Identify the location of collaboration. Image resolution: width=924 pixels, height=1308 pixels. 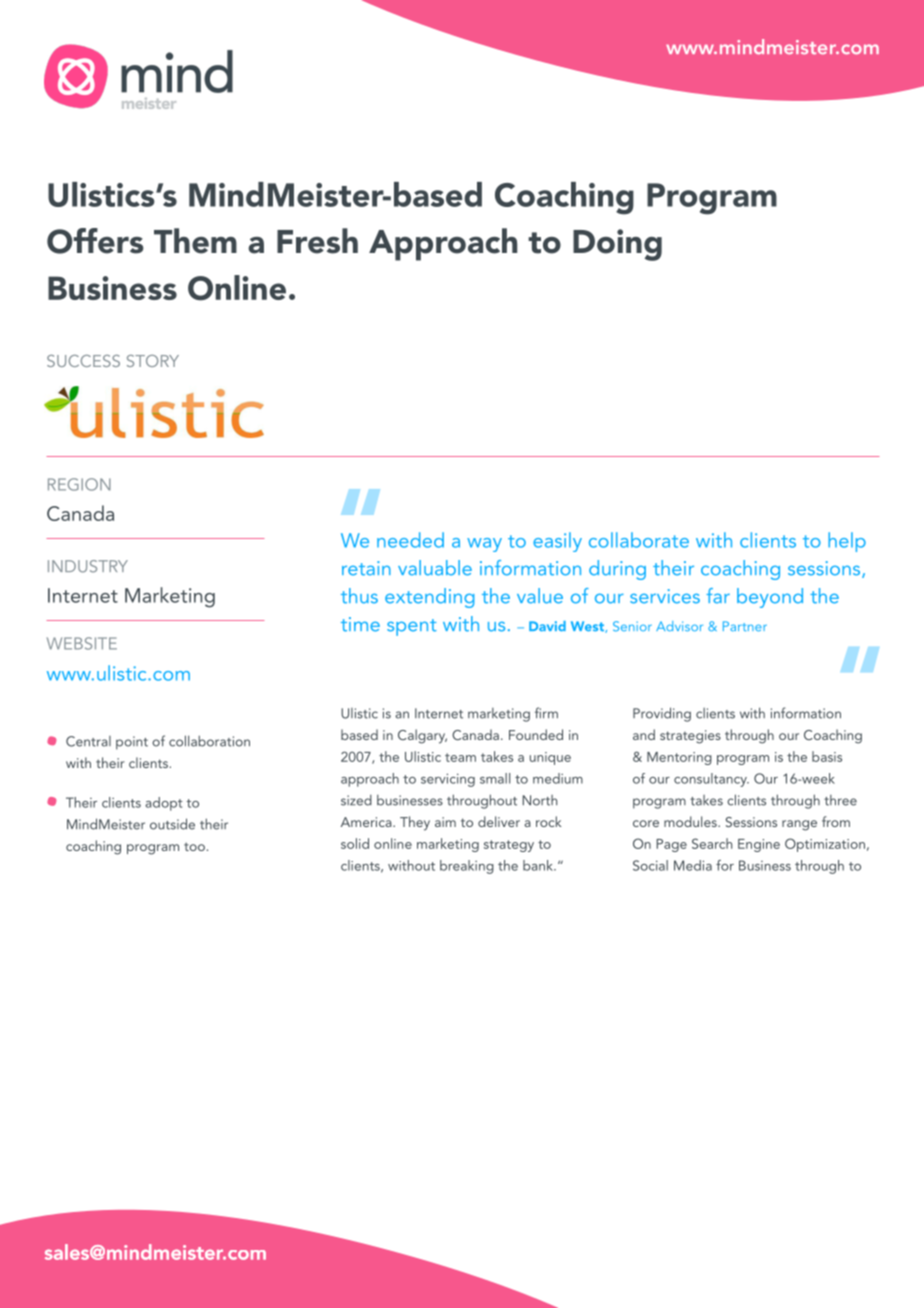
(209, 741).
